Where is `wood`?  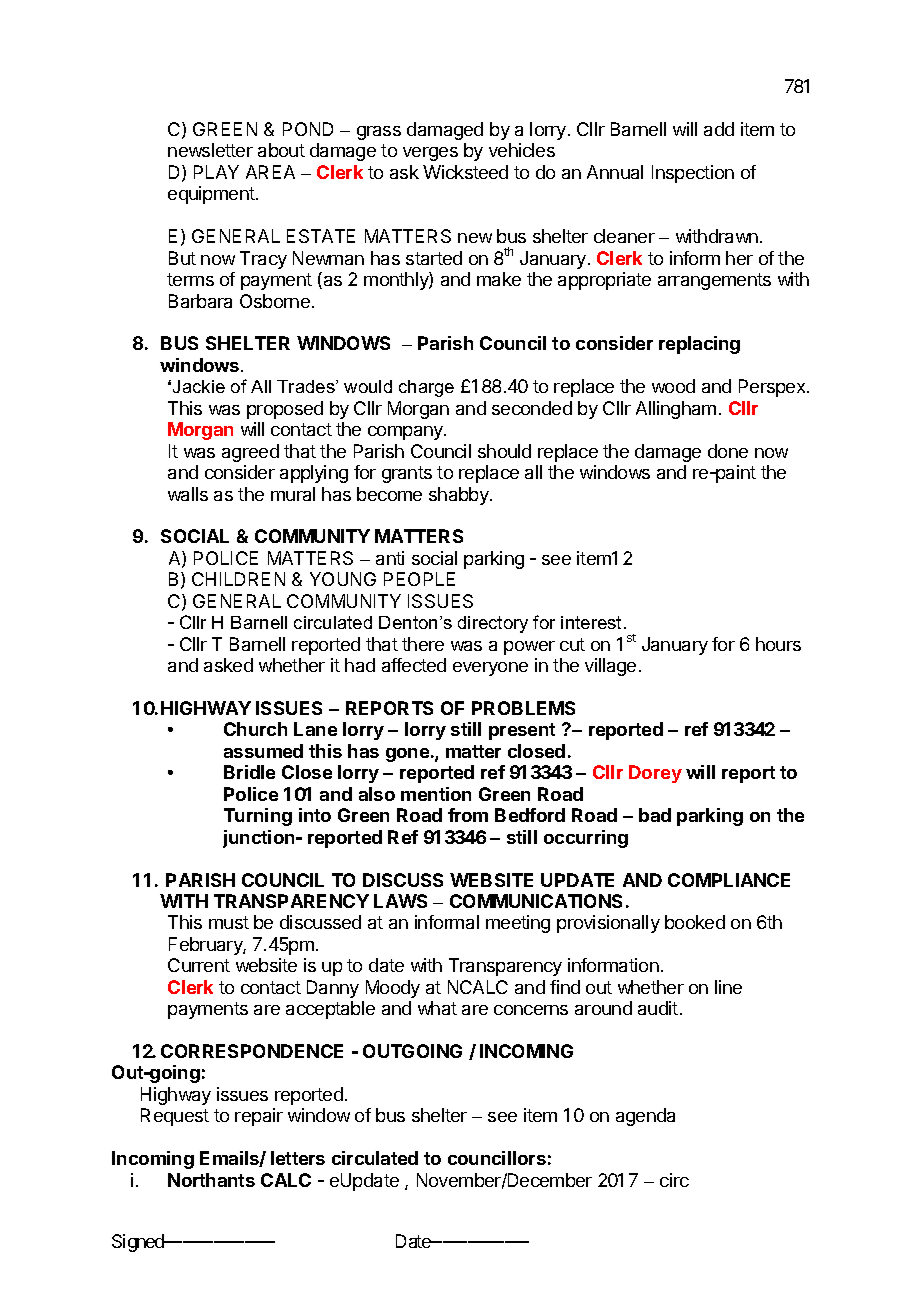
wood is located at coordinates (673, 386).
